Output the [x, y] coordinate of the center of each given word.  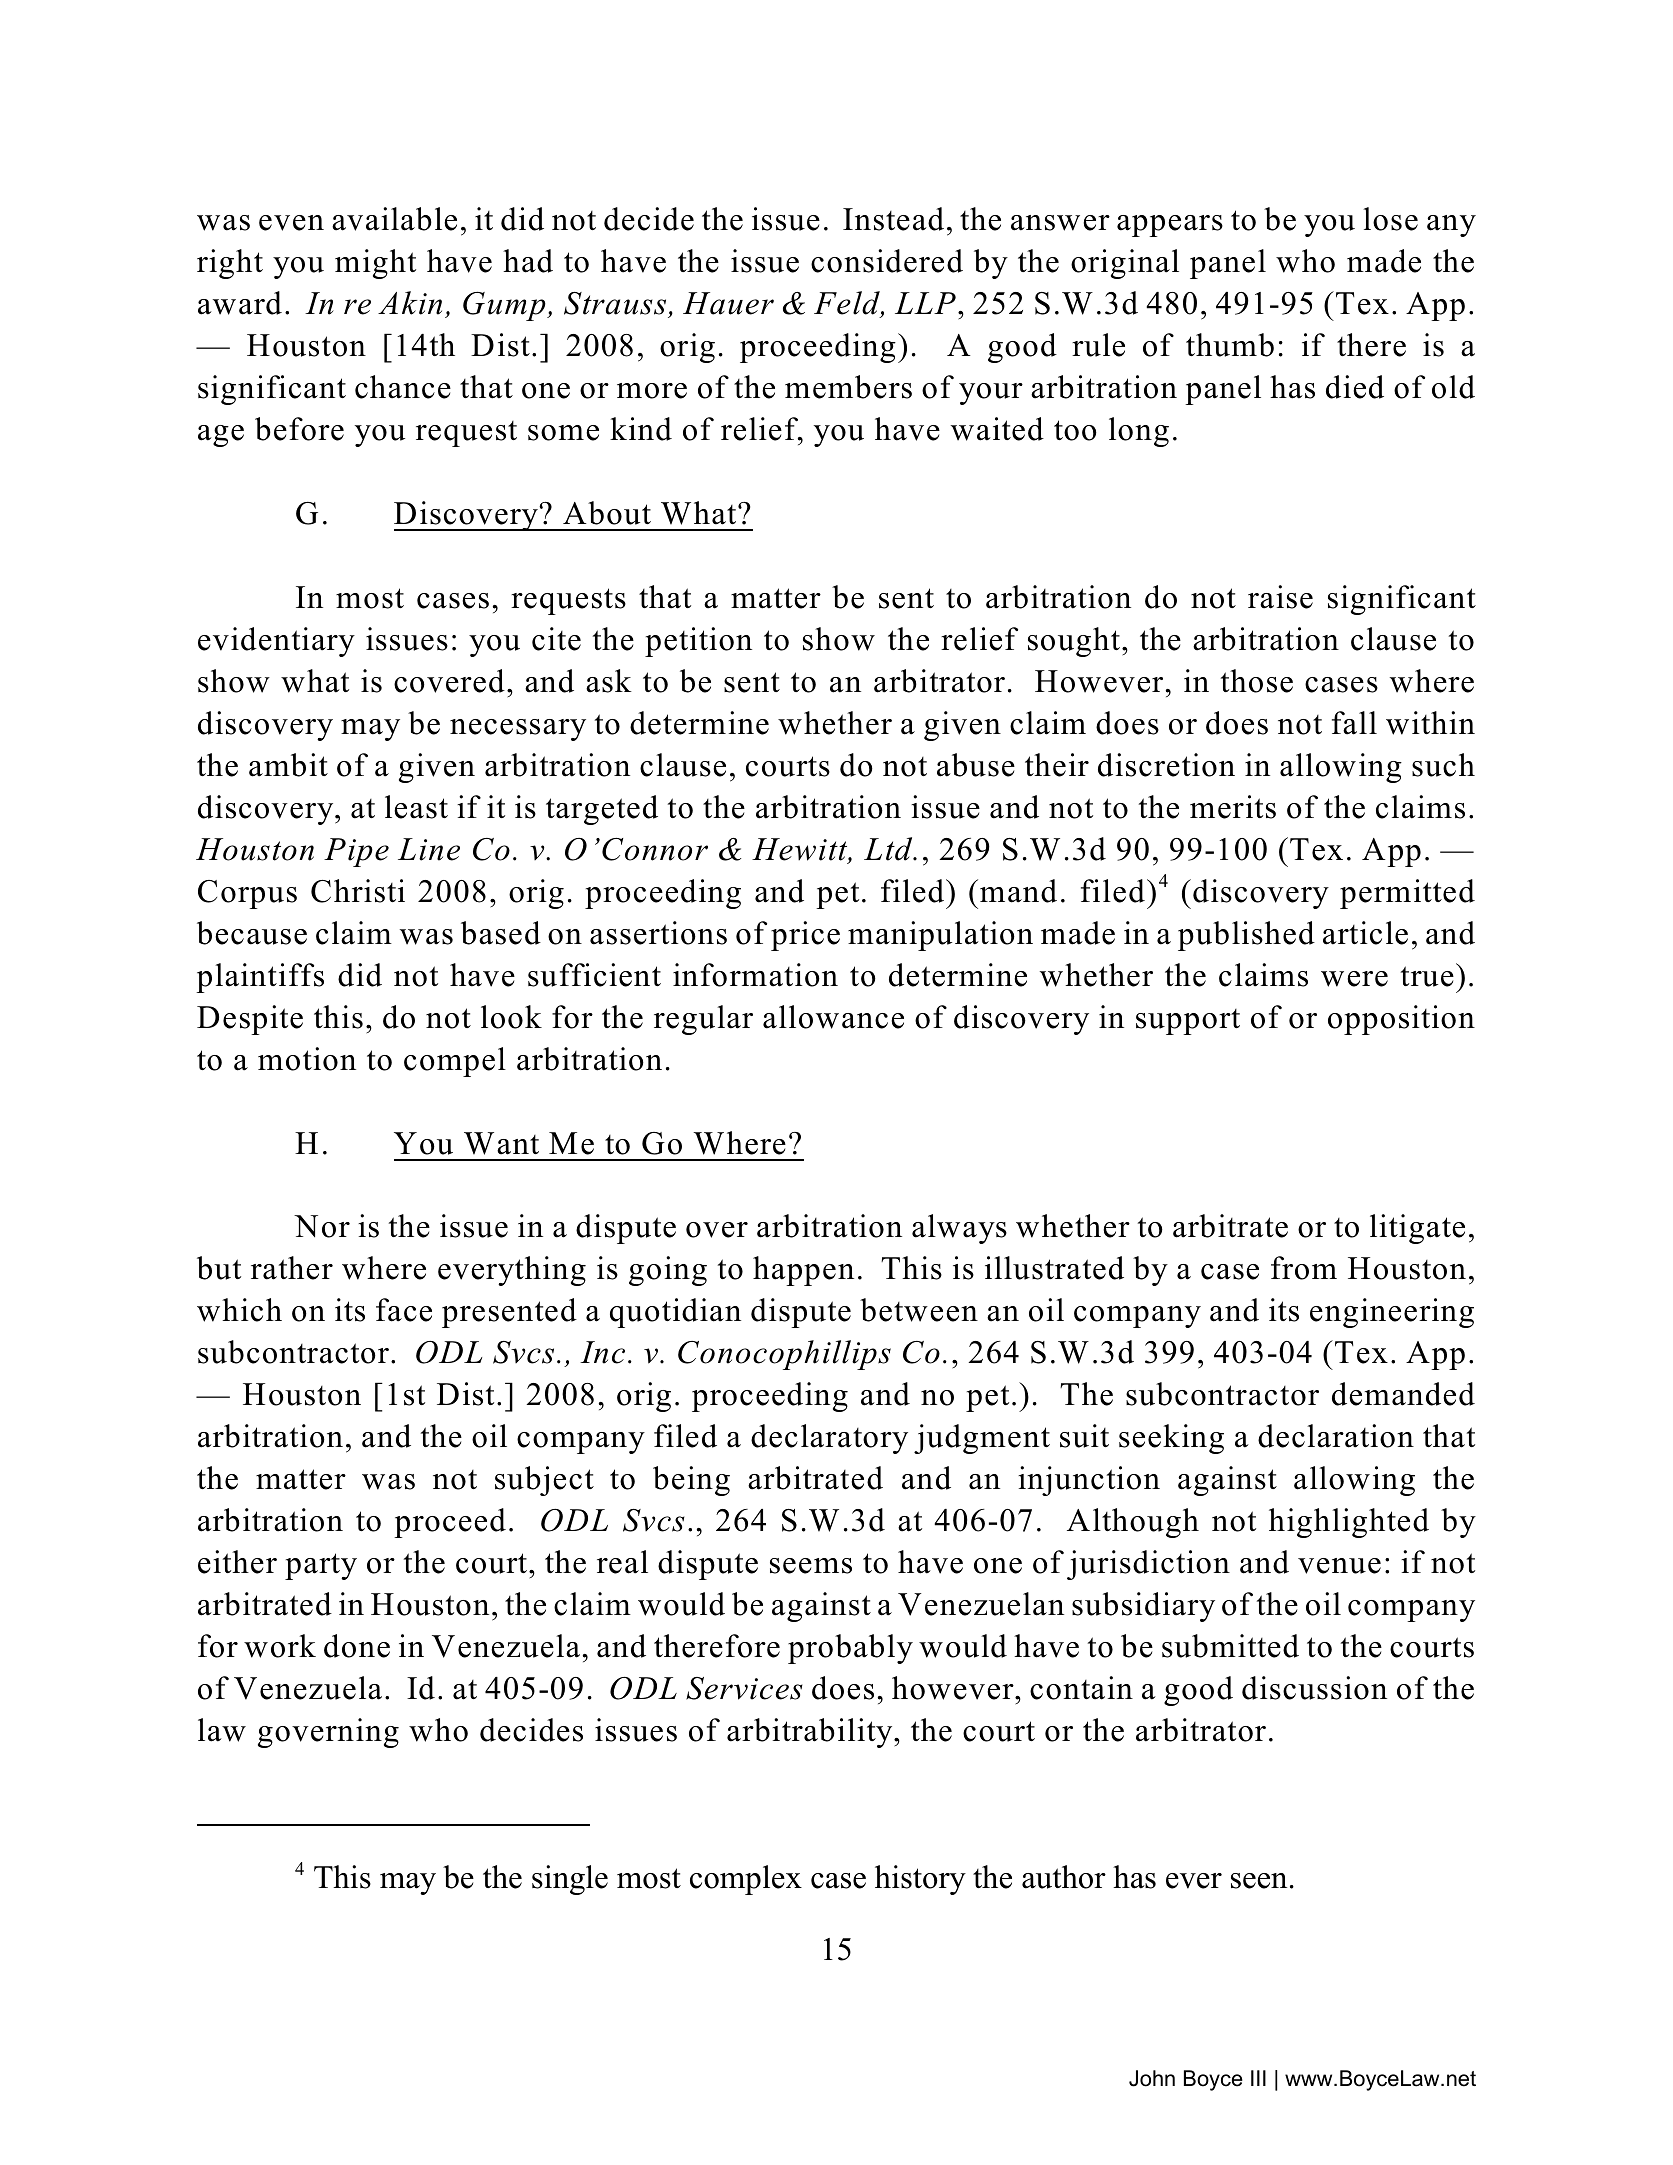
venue [1339, 1566]
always [959, 1229]
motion [307, 1059]
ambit [288, 765]
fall [1354, 723]
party [321, 1566]
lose [1390, 219]
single [570, 1880]
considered [887, 261]
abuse [976, 765]
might [375, 264]
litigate [1417, 1229]
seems [811, 1566]
